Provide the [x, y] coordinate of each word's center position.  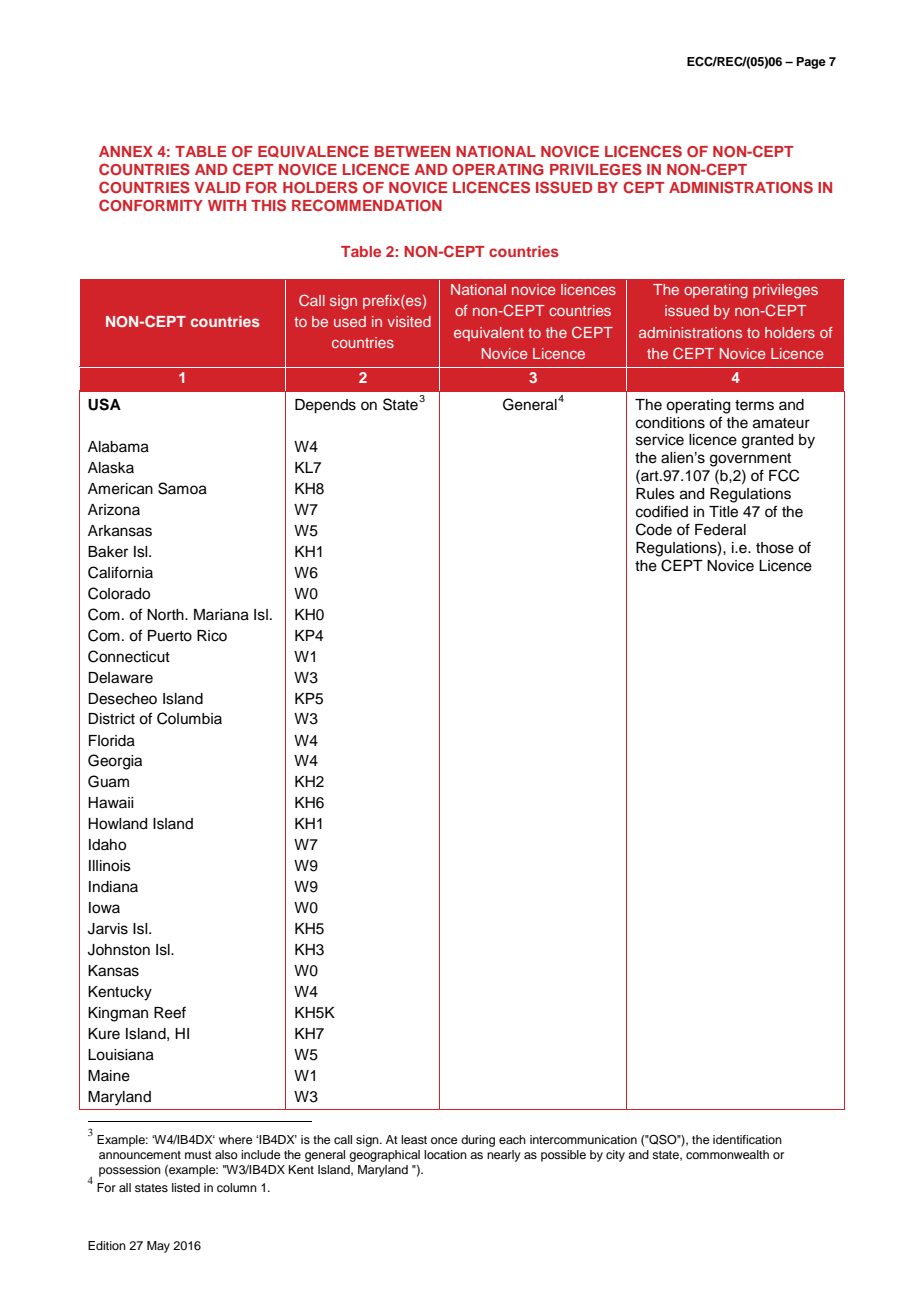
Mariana [221, 615]
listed [186, 1187]
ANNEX [126, 151]
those [775, 548]
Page [811, 63]
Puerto [170, 636]
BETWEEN [412, 151]
